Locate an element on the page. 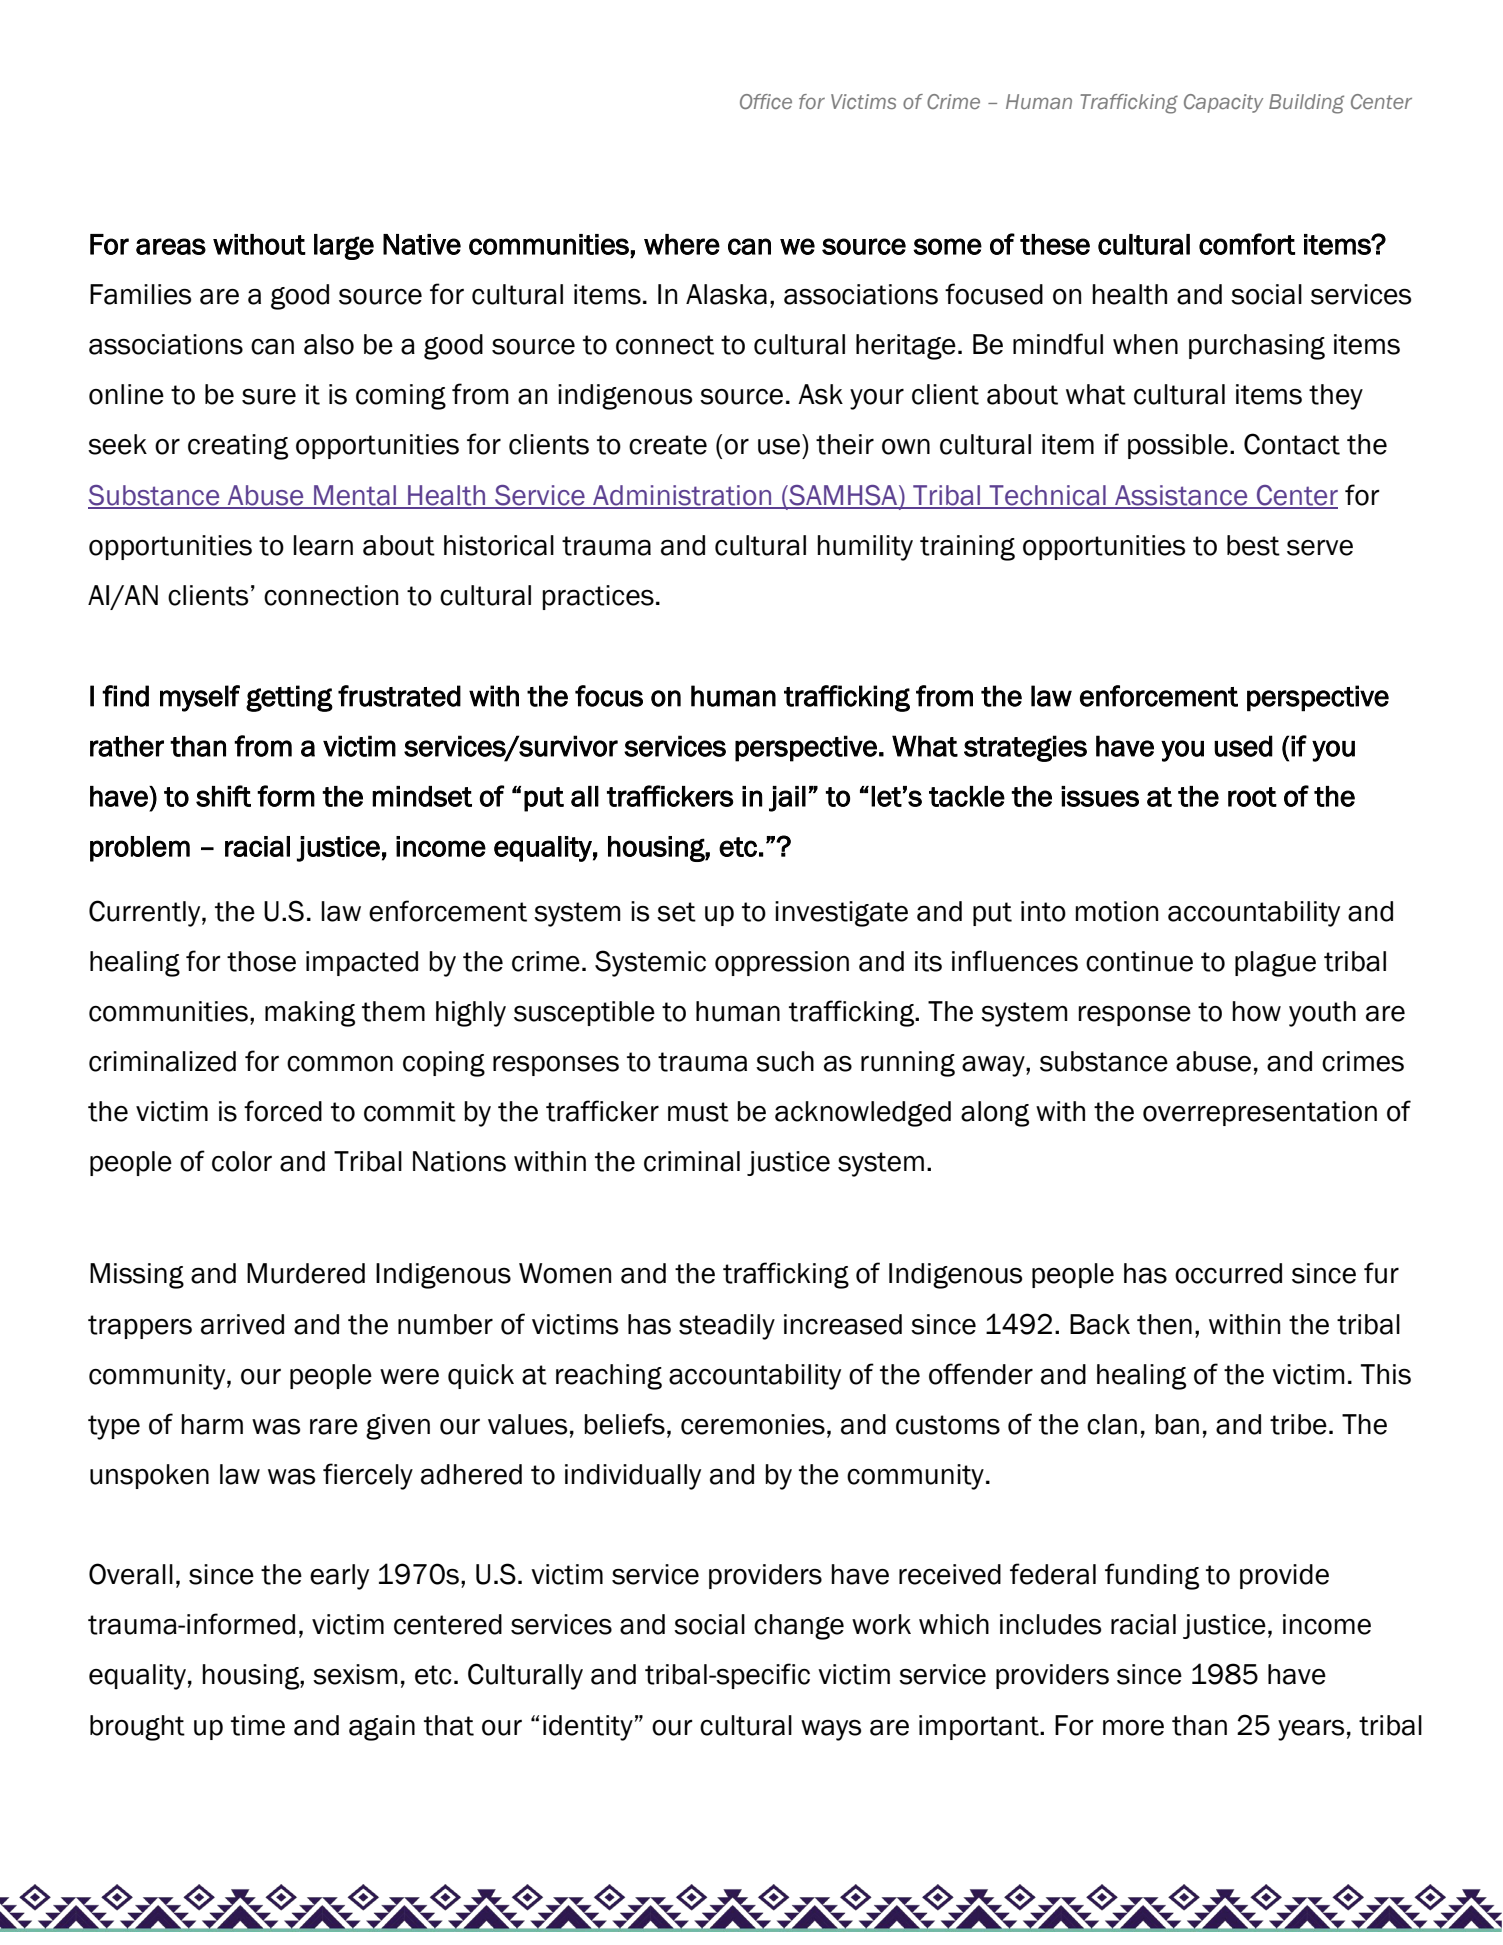  plague is located at coordinates (1275, 964).
